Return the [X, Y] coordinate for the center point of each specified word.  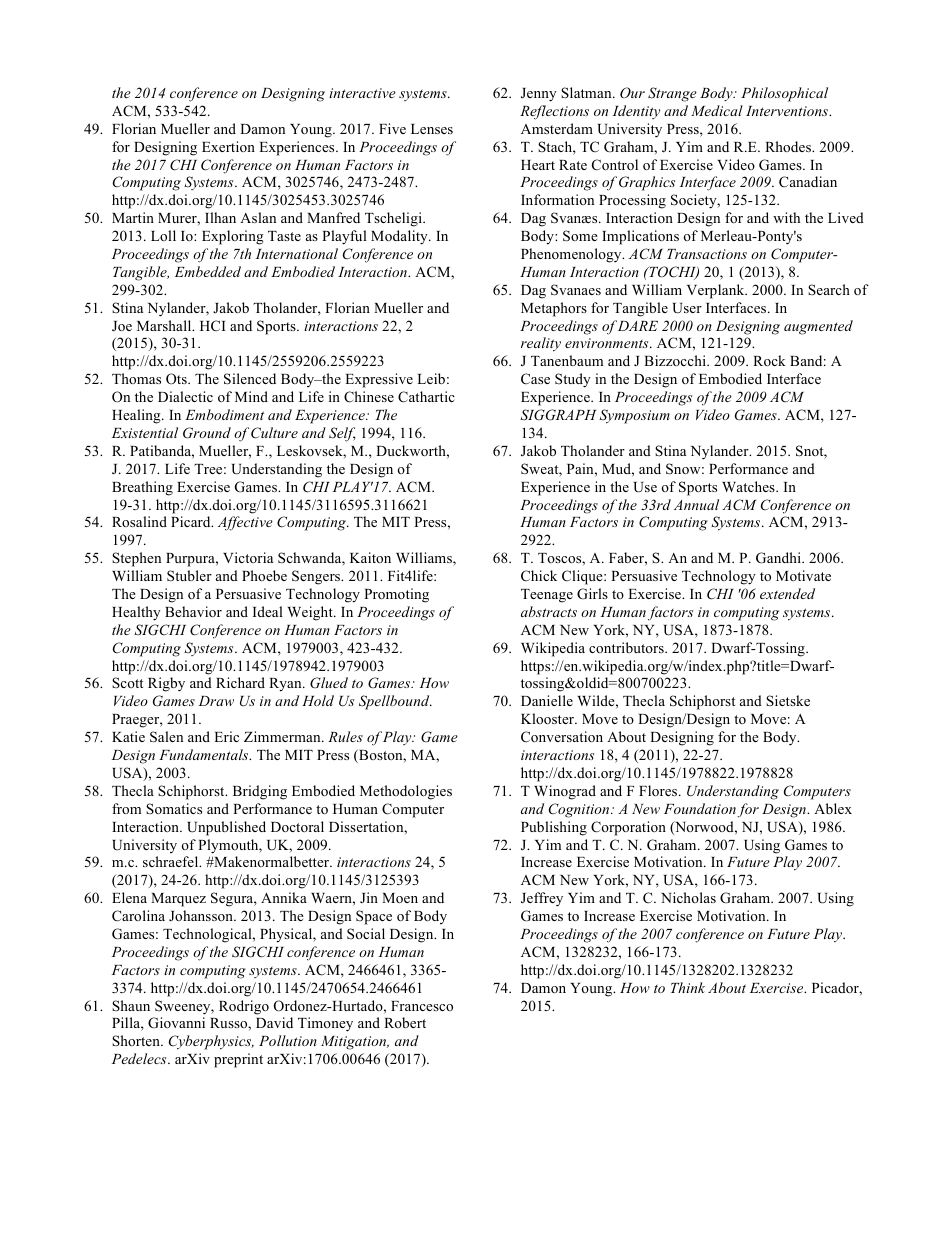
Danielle [547, 700]
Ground [207, 433]
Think [688, 987]
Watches [749, 486]
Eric [226, 736]
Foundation [700, 808]
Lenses [432, 129]
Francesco [422, 1006]
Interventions [788, 111]
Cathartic [426, 397]
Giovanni [176, 1023]
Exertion [228, 146]
